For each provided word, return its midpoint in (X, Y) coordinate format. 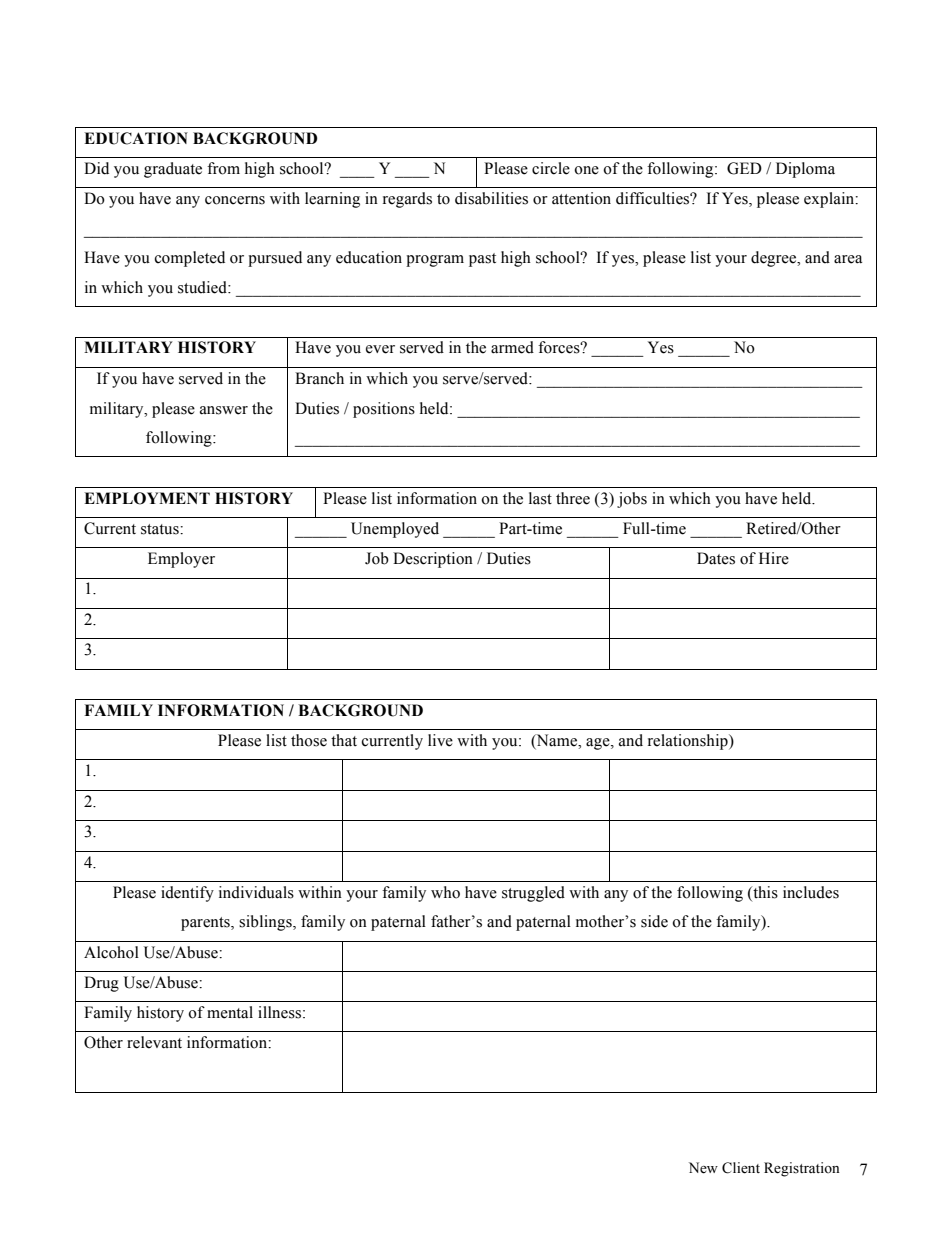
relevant (154, 1042)
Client (741, 1168)
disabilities (491, 198)
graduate (173, 170)
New (703, 1168)
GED (744, 168)
